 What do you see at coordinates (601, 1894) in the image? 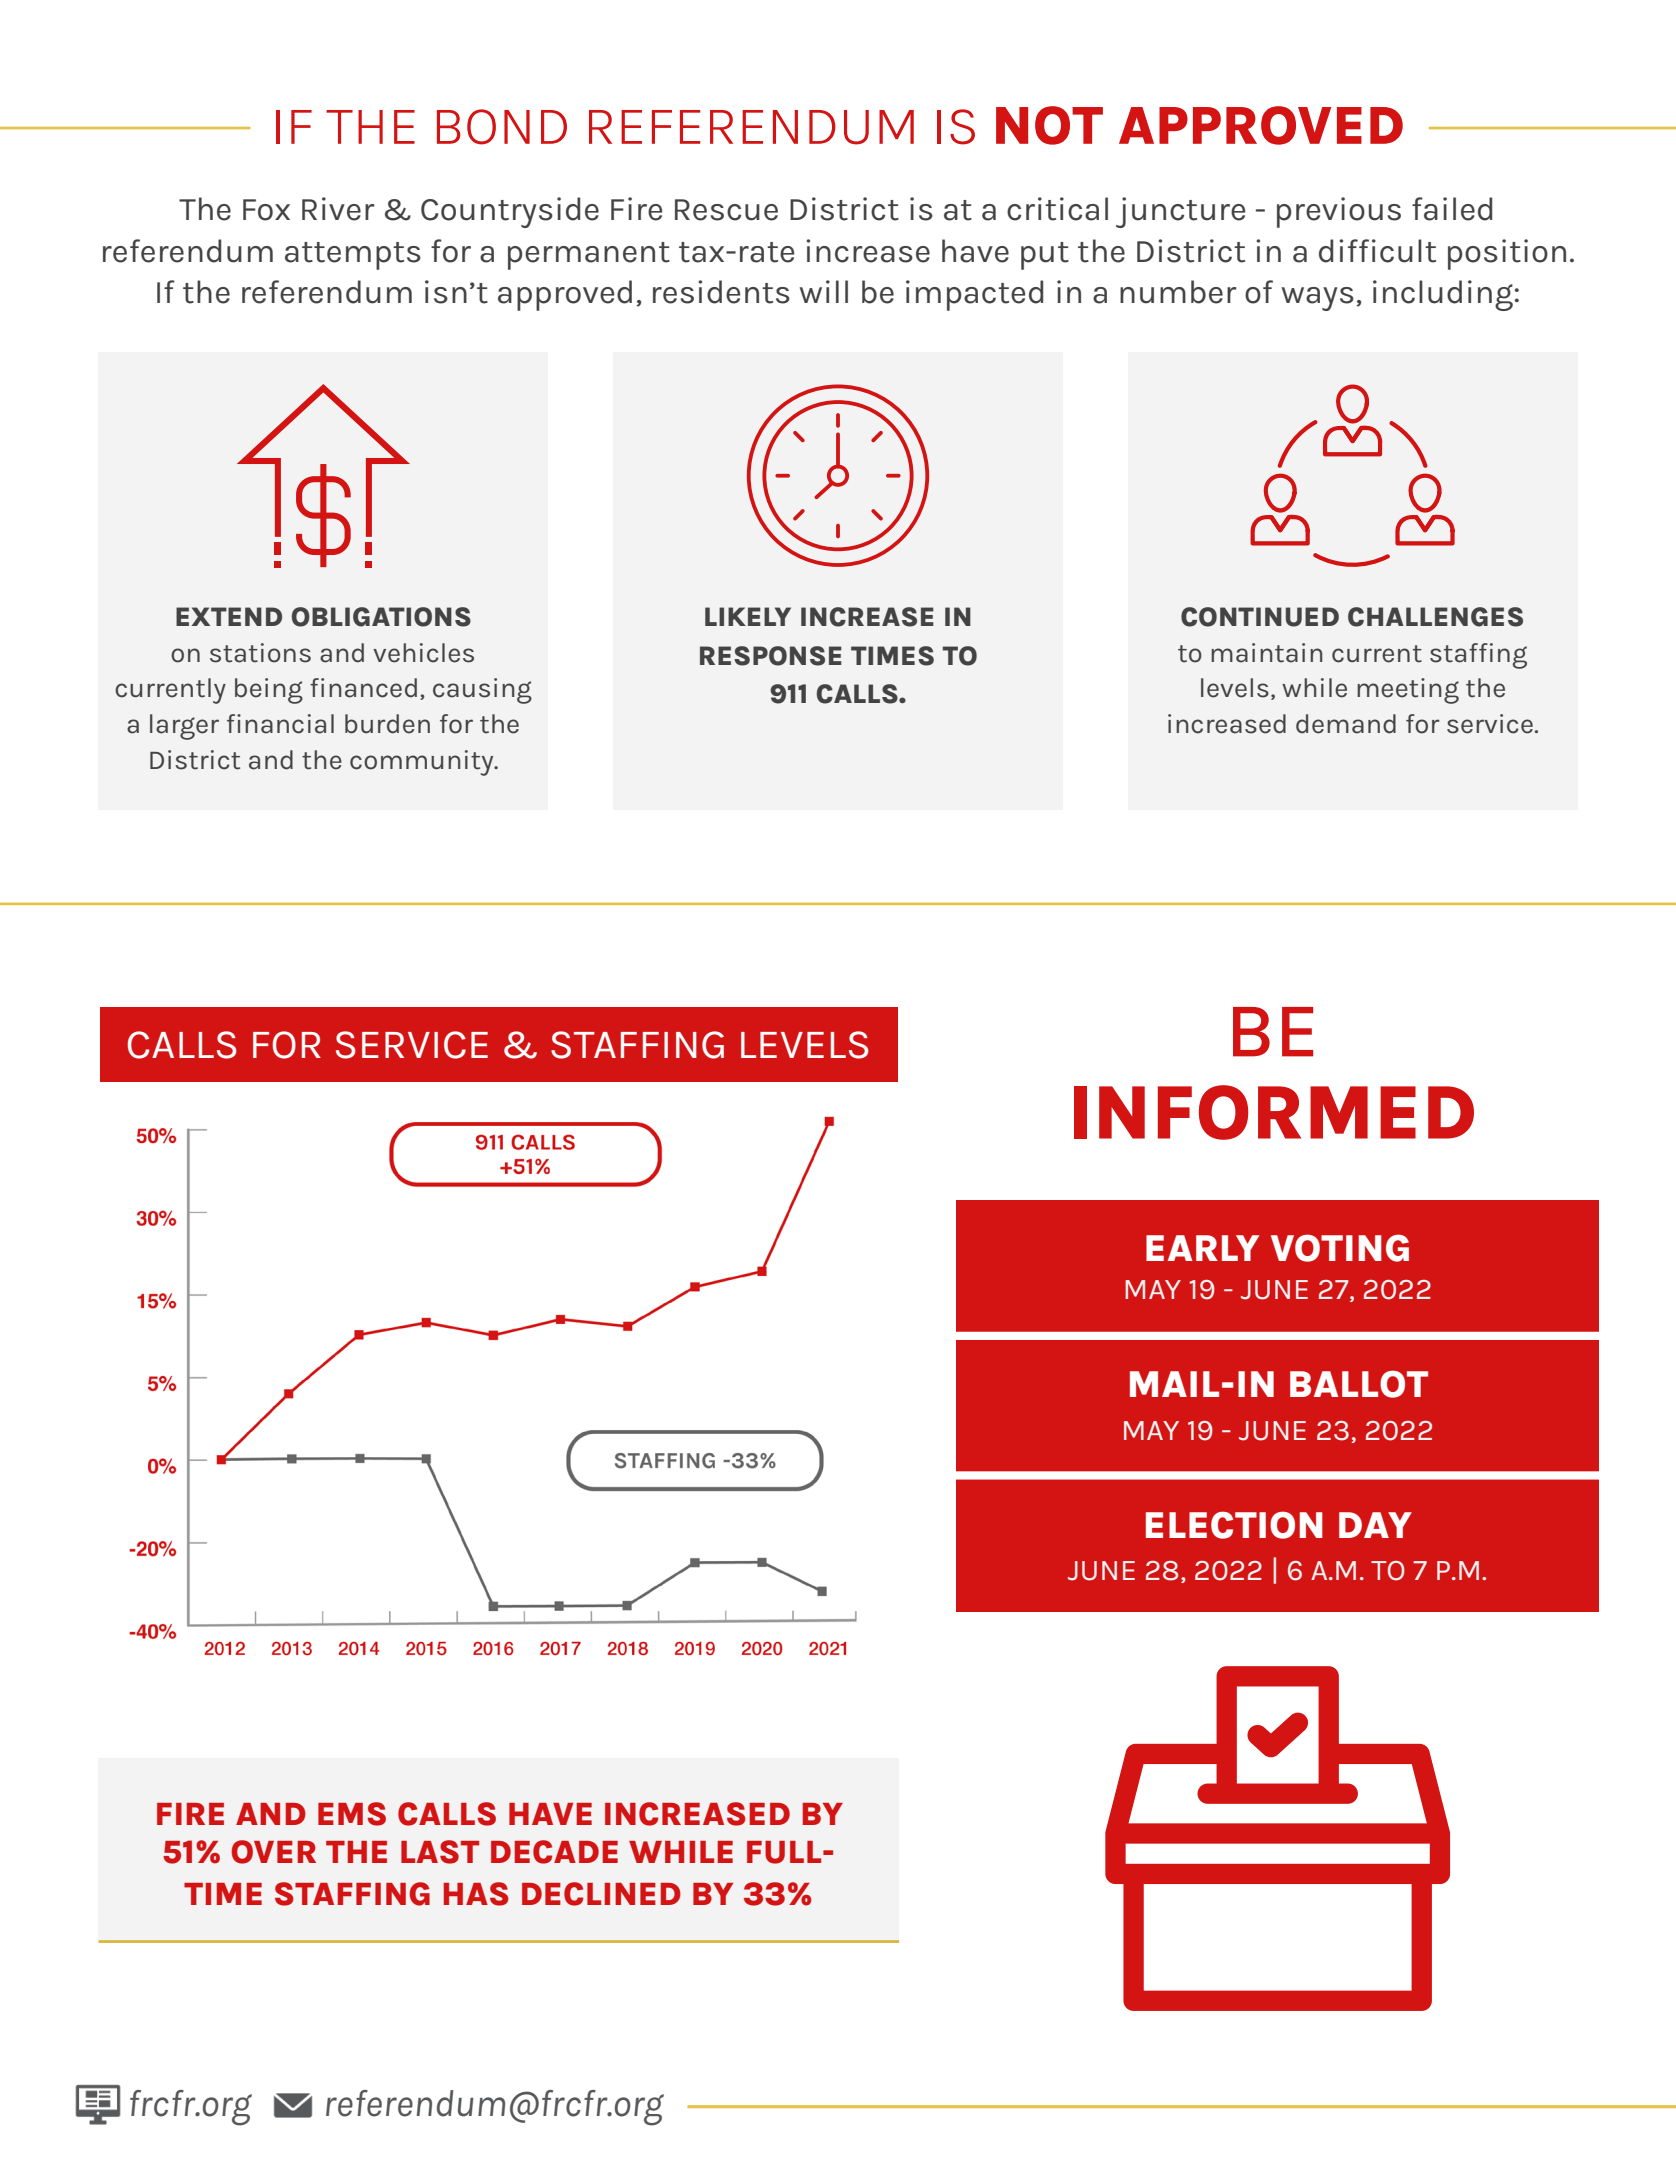
I see `DECLINED` at bounding box center [601, 1894].
